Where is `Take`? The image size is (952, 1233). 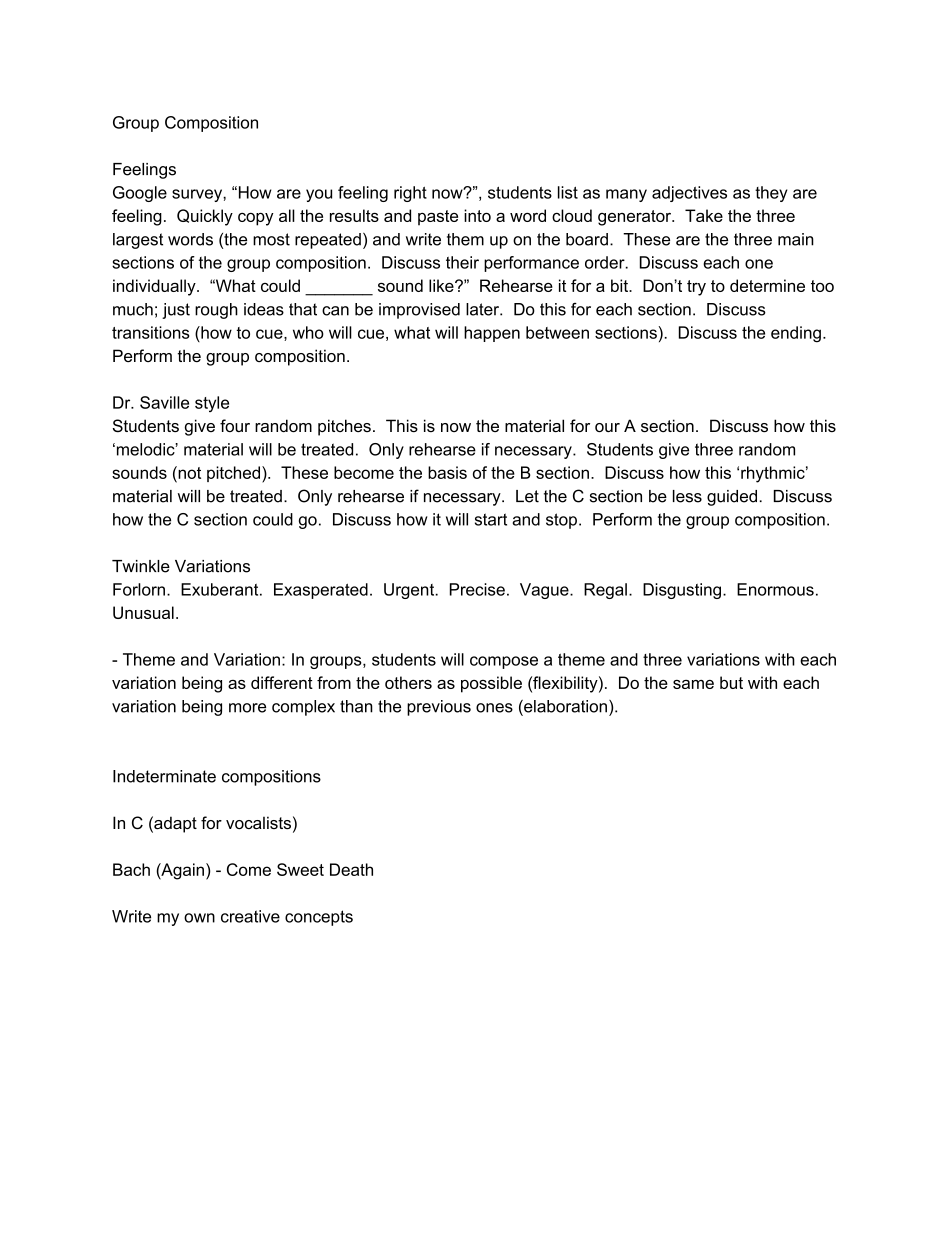
Take is located at coordinates (704, 215).
